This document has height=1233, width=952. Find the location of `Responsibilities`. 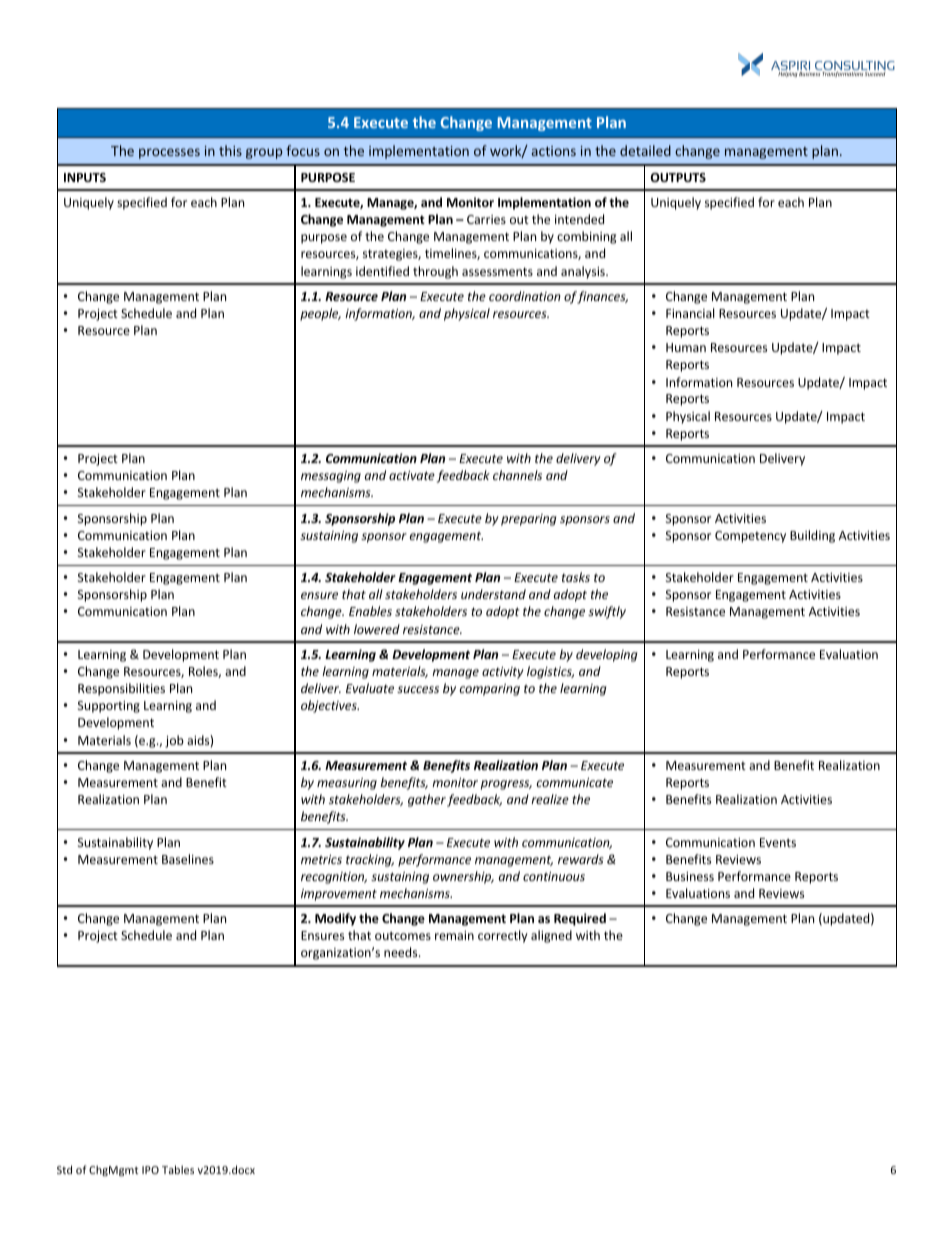

Responsibilities is located at coordinates (121, 689).
